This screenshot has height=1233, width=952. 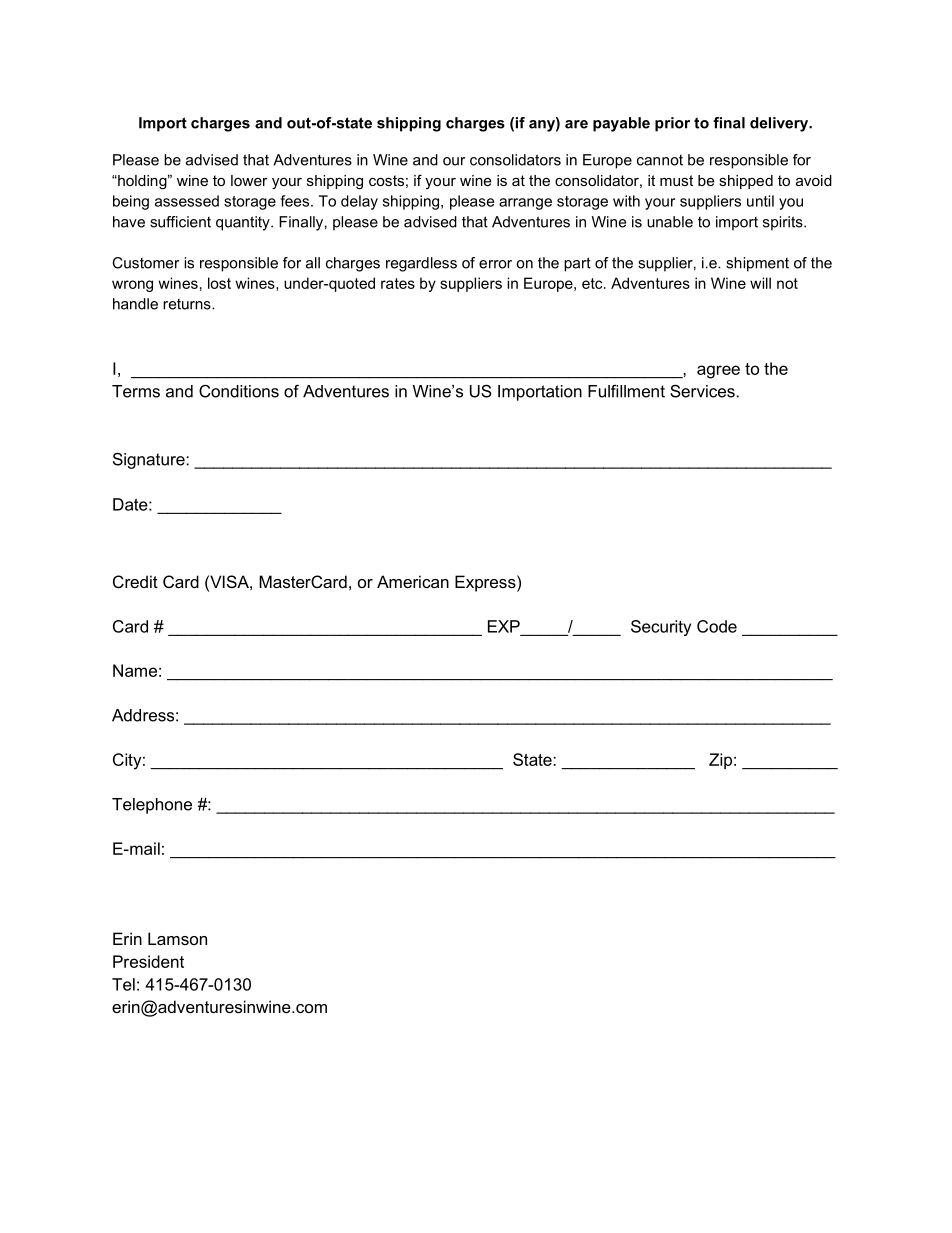 What do you see at coordinates (148, 961) in the screenshot?
I see `President` at bounding box center [148, 961].
